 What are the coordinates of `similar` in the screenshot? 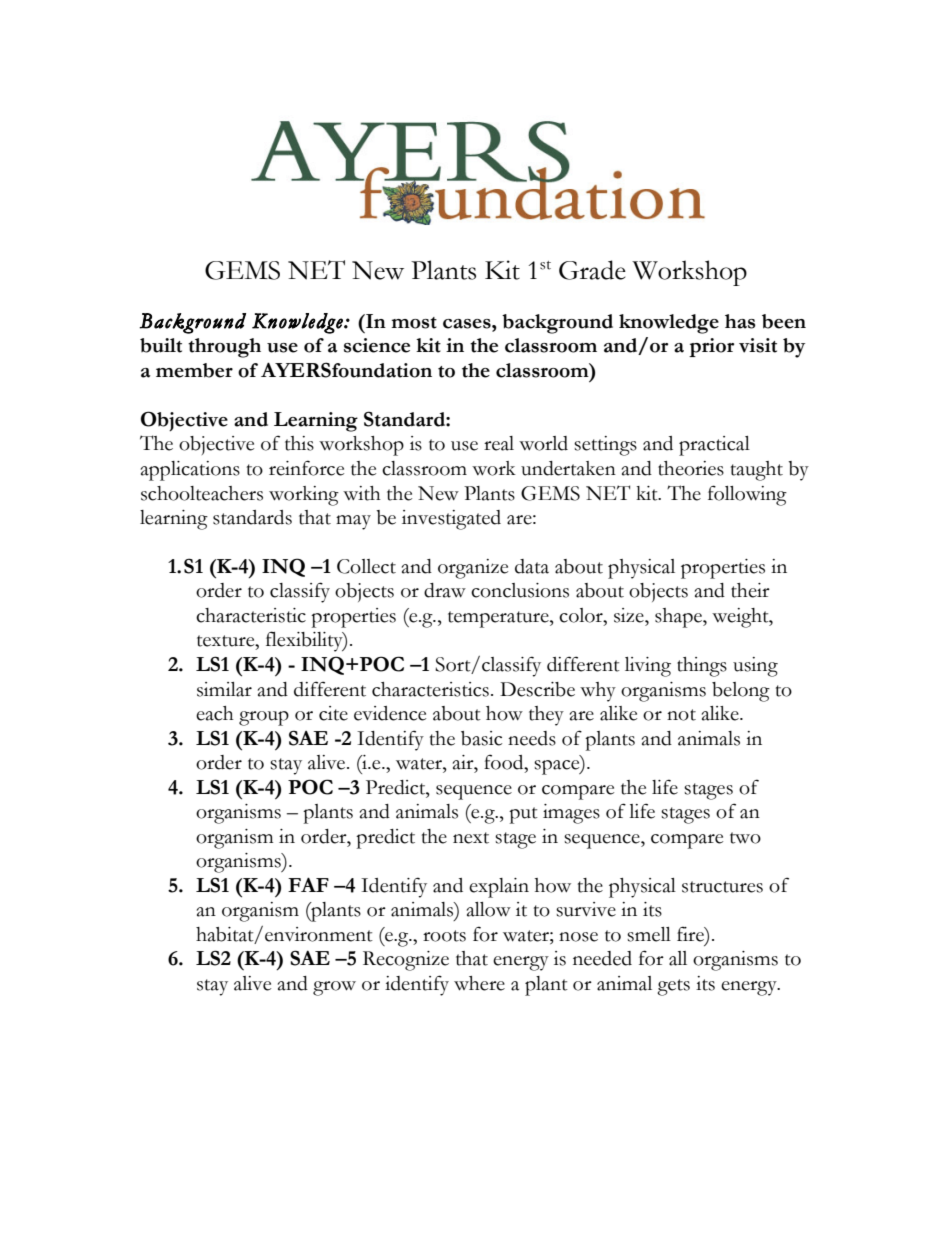 It's located at (224, 689).
